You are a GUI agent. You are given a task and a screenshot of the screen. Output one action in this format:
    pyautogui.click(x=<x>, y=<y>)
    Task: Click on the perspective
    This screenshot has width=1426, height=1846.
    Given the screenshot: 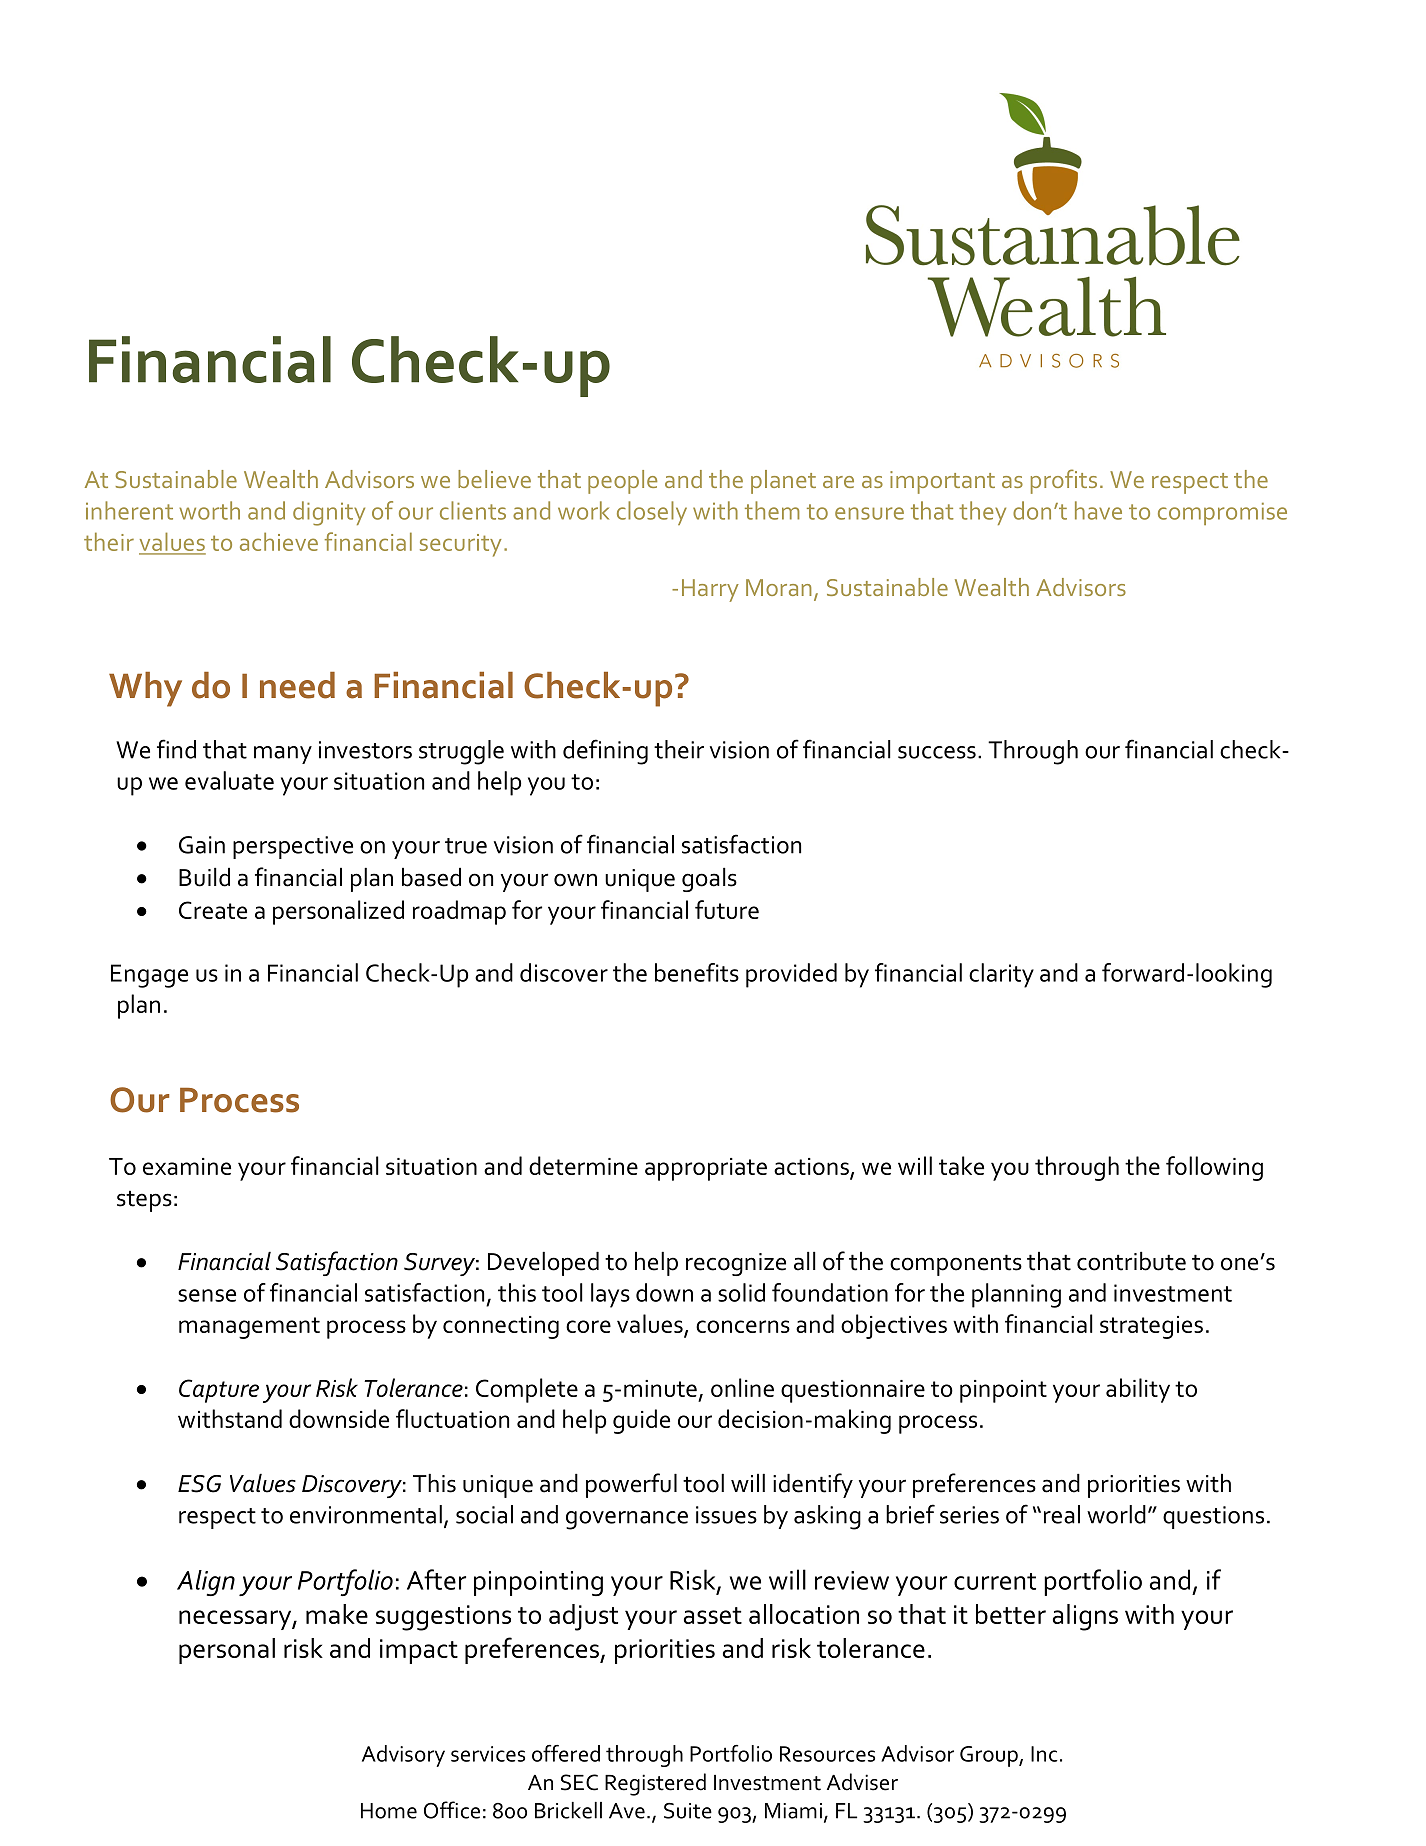 What is the action you would take?
    pyautogui.click(x=293, y=847)
